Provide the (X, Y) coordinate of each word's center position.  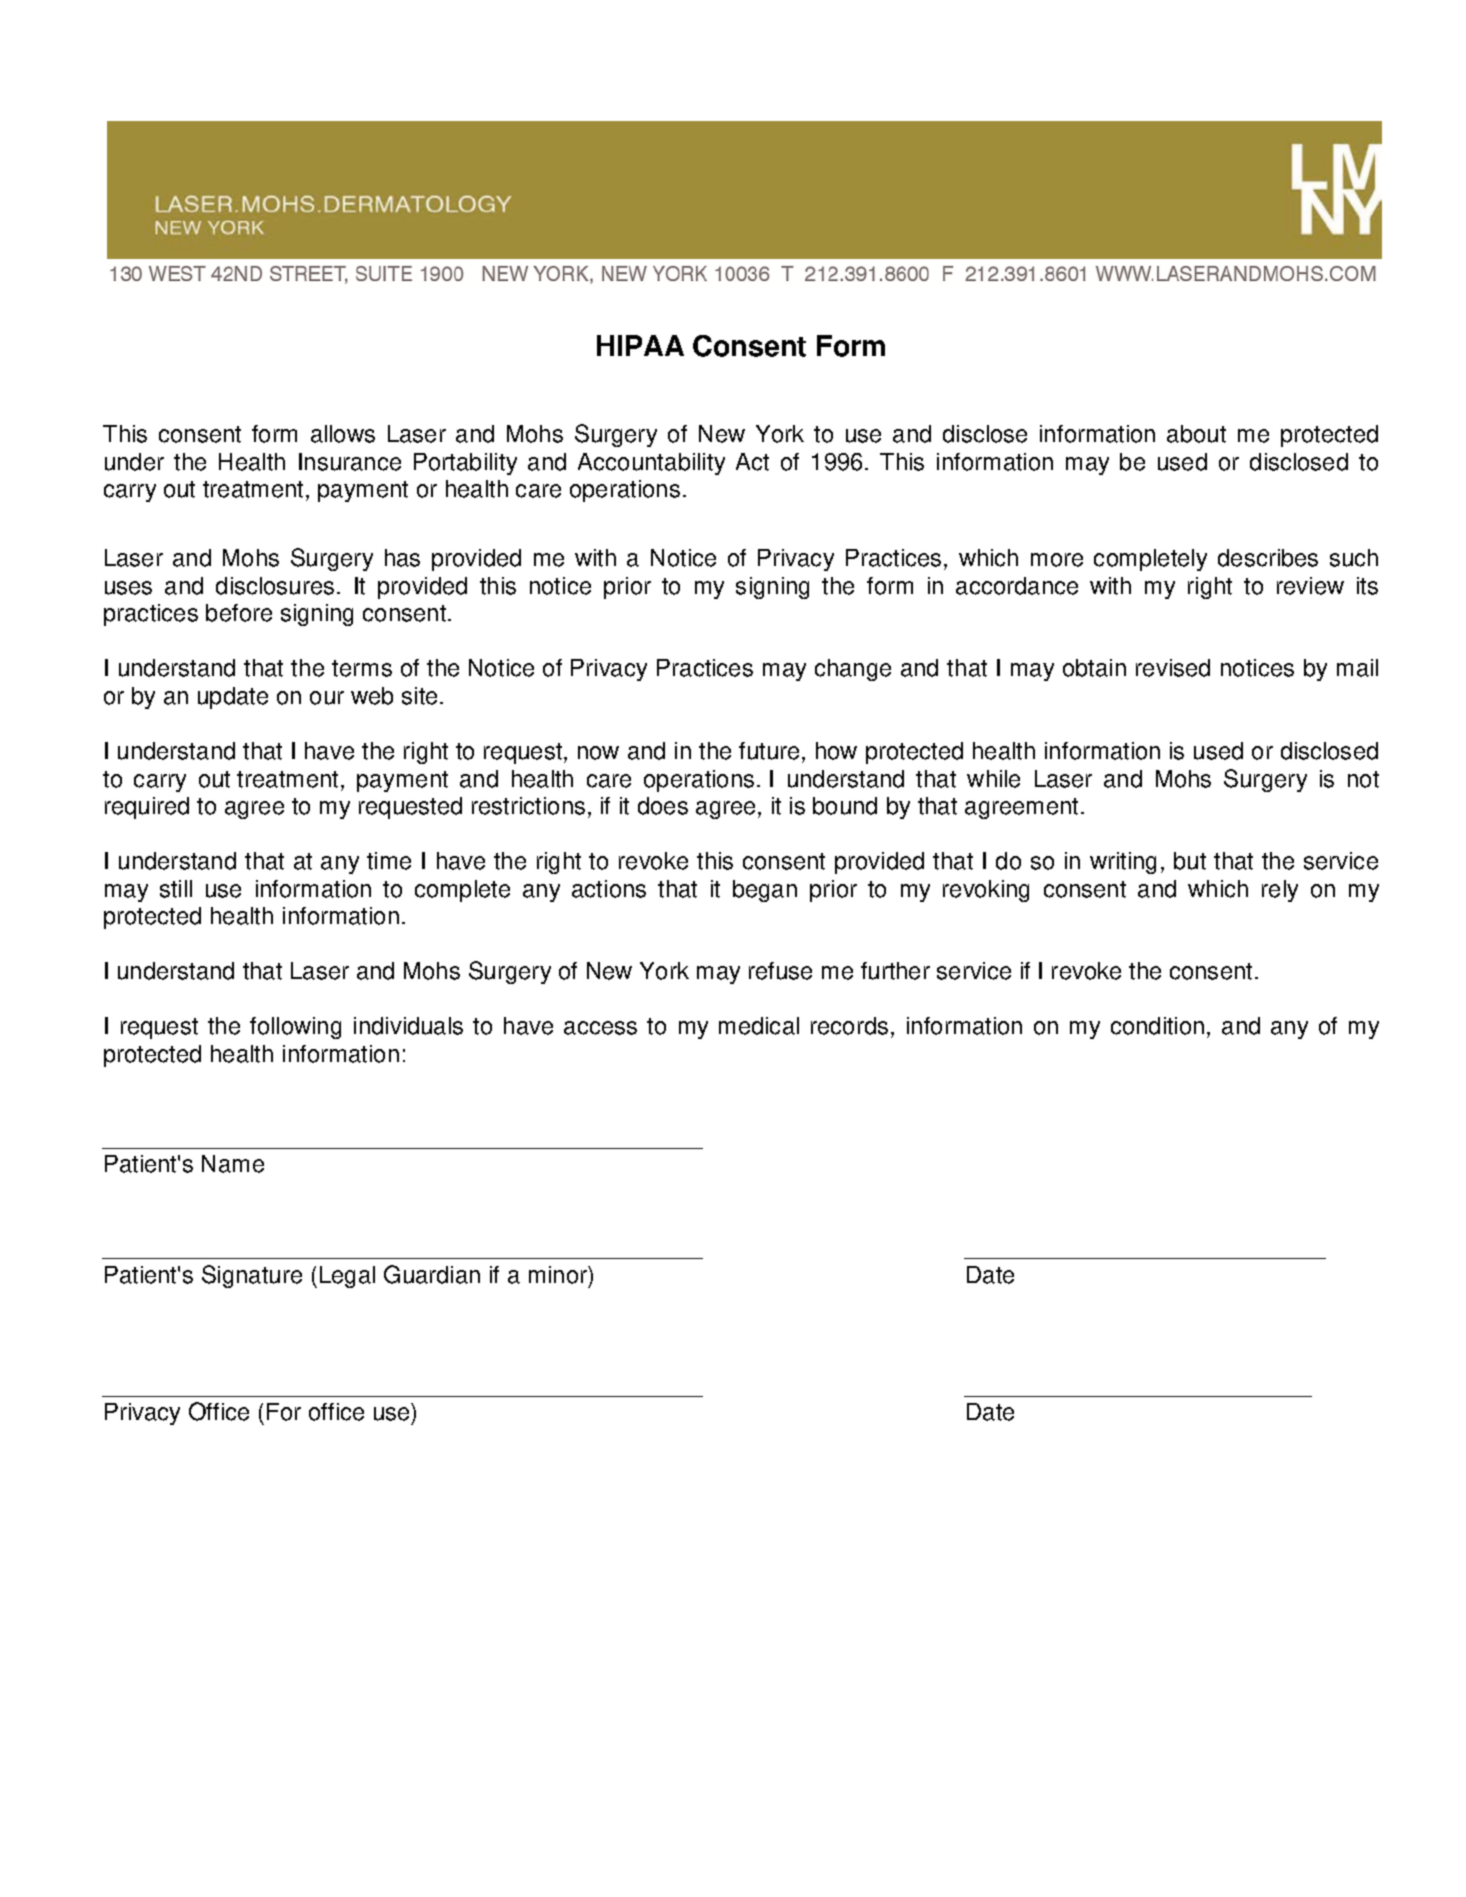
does (663, 806)
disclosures (275, 586)
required (147, 808)
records (849, 1026)
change (853, 670)
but (1190, 861)
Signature (252, 1276)
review (1310, 586)
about (1196, 434)
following (295, 1028)
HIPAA (640, 345)
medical (759, 1026)
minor (559, 1275)
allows (343, 434)
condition (1157, 1026)
